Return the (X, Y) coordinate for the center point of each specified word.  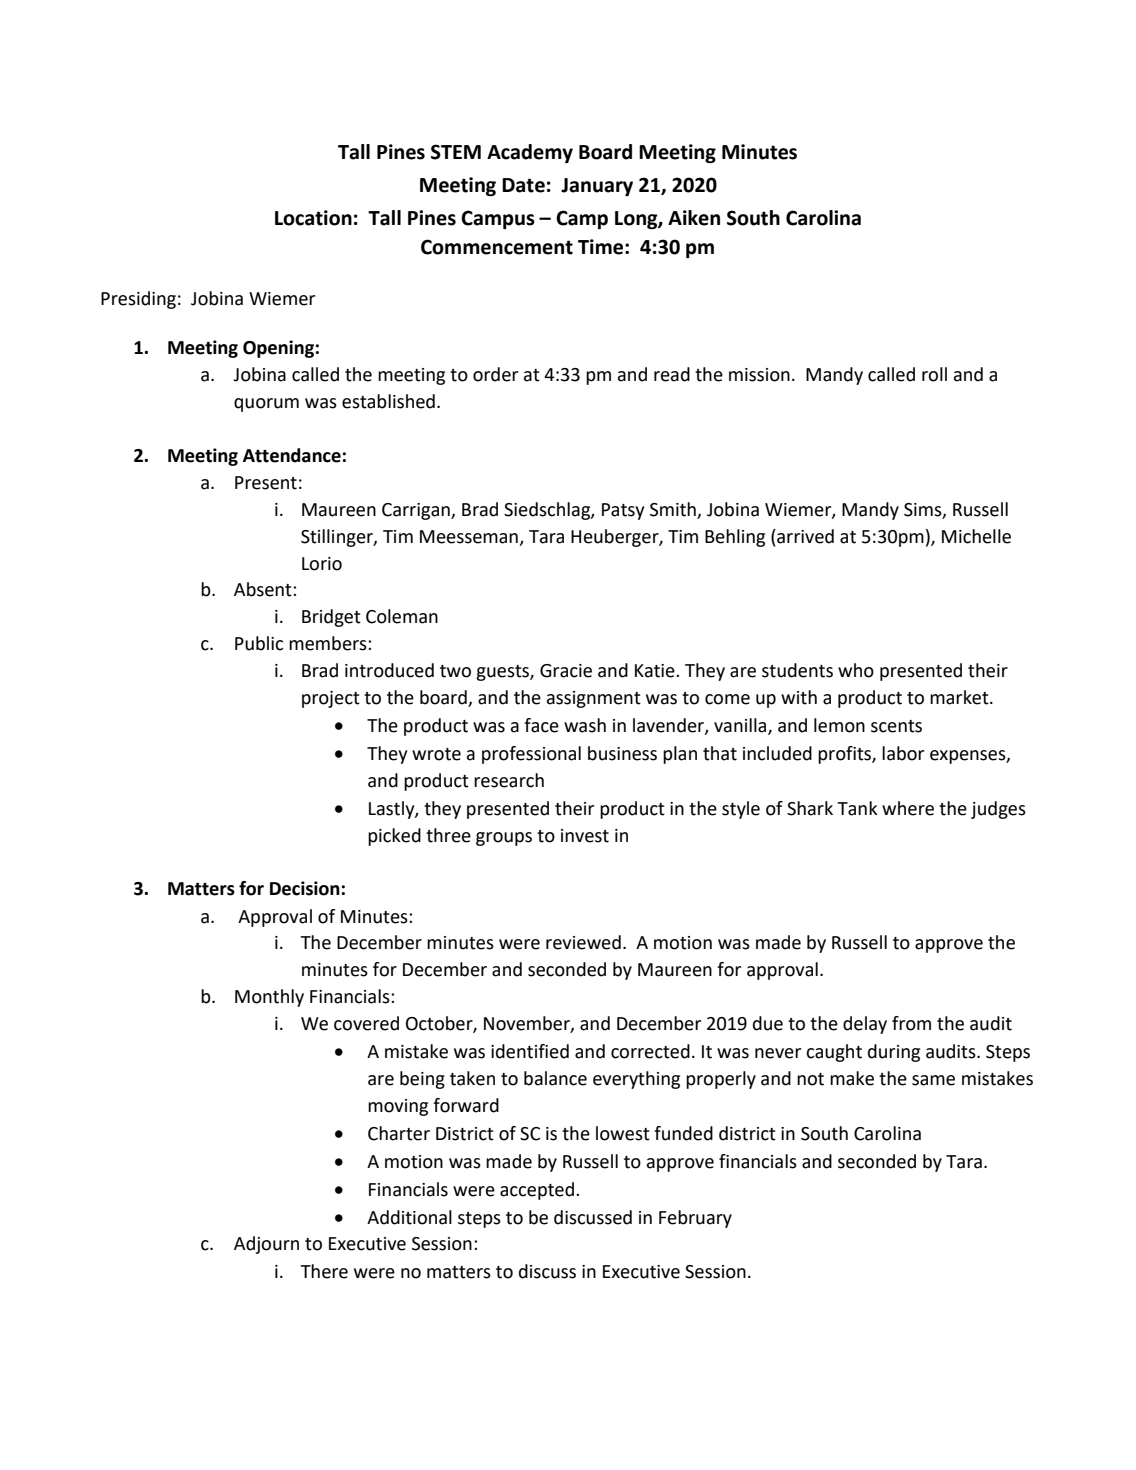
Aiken (694, 218)
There (324, 1271)
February (695, 1219)
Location (313, 218)
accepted (538, 1191)
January (597, 187)
